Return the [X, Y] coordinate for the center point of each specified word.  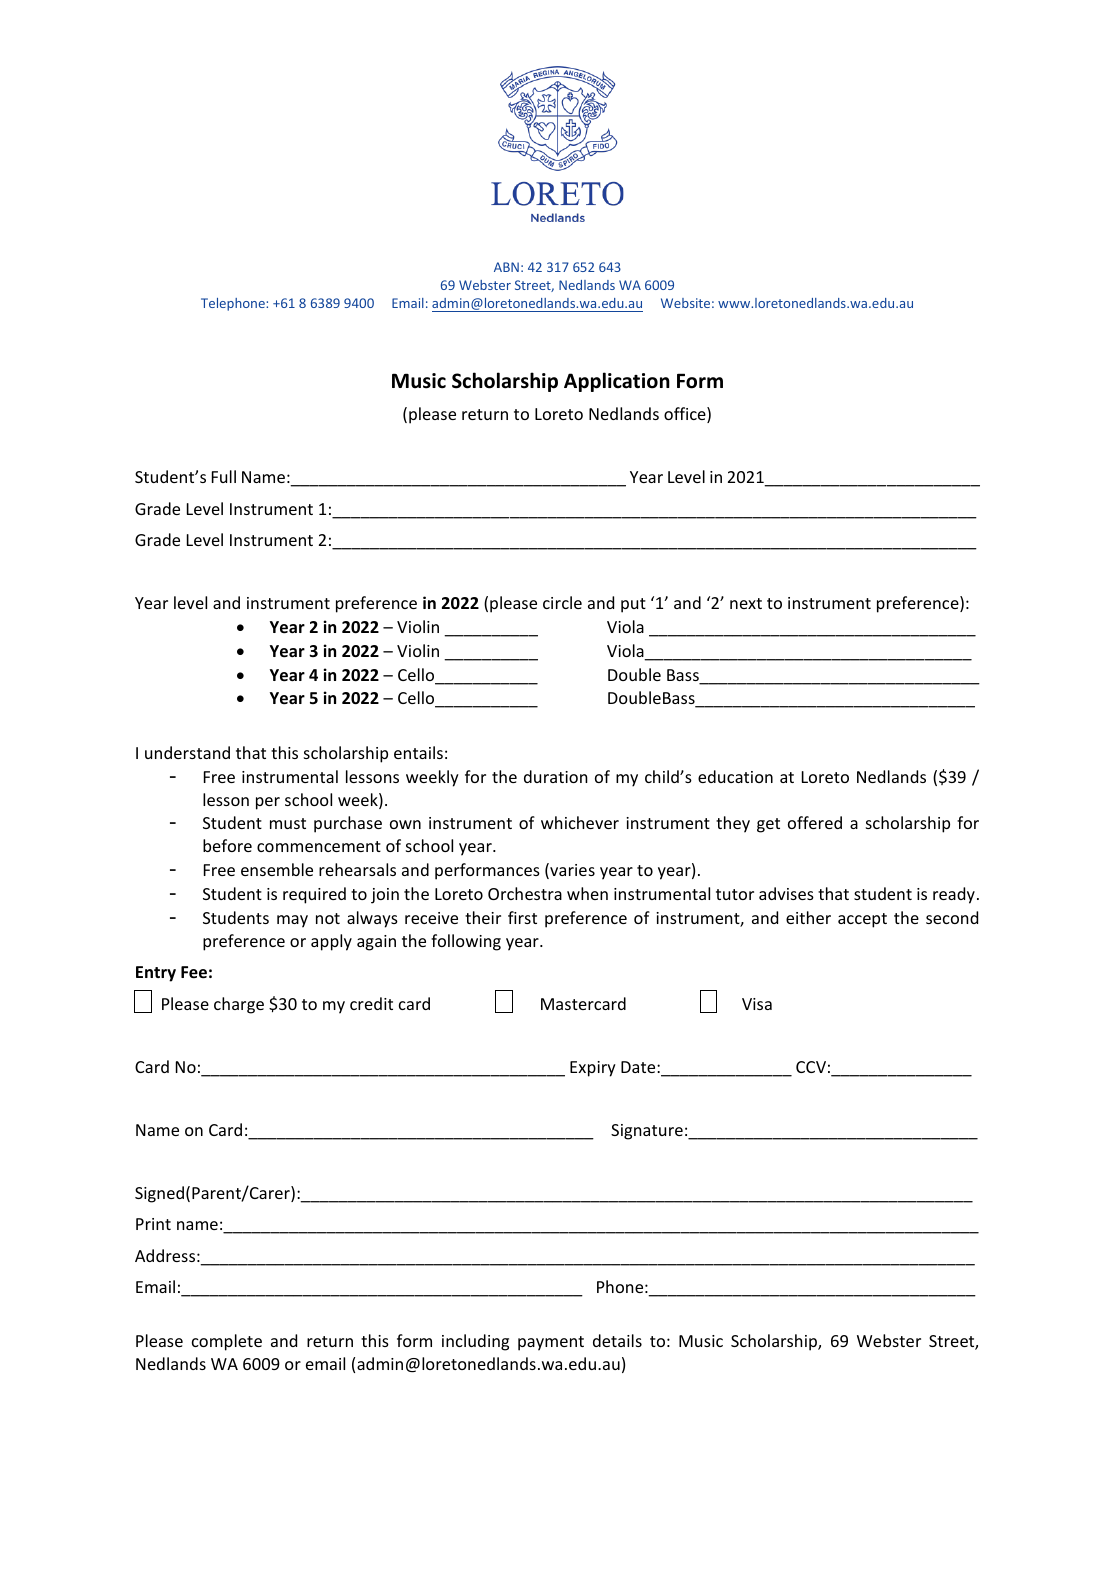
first [522, 917]
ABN [506, 267]
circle [562, 602]
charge [239, 1005]
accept [862, 920]
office [686, 415]
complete [227, 1342]
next [746, 603]
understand [187, 752]
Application [617, 382]
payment [551, 1343]
